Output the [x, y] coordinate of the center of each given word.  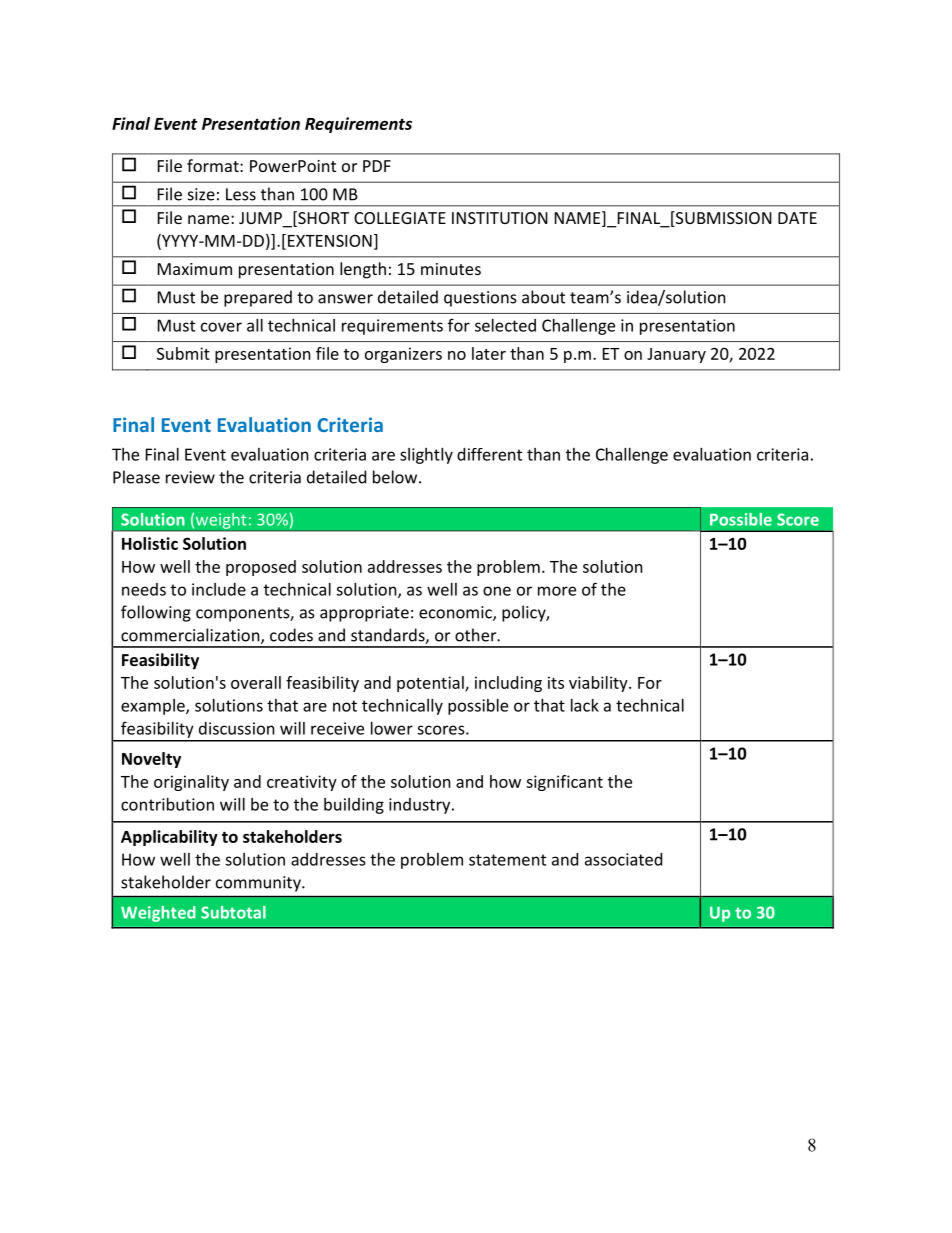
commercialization [191, 636]
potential [431, 684]
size [201, 194]
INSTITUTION [500, 218]
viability [599, 684]
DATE [797, 218]
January [676, 355]
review [190, 477]
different [489, 454]
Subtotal [233, 912]
